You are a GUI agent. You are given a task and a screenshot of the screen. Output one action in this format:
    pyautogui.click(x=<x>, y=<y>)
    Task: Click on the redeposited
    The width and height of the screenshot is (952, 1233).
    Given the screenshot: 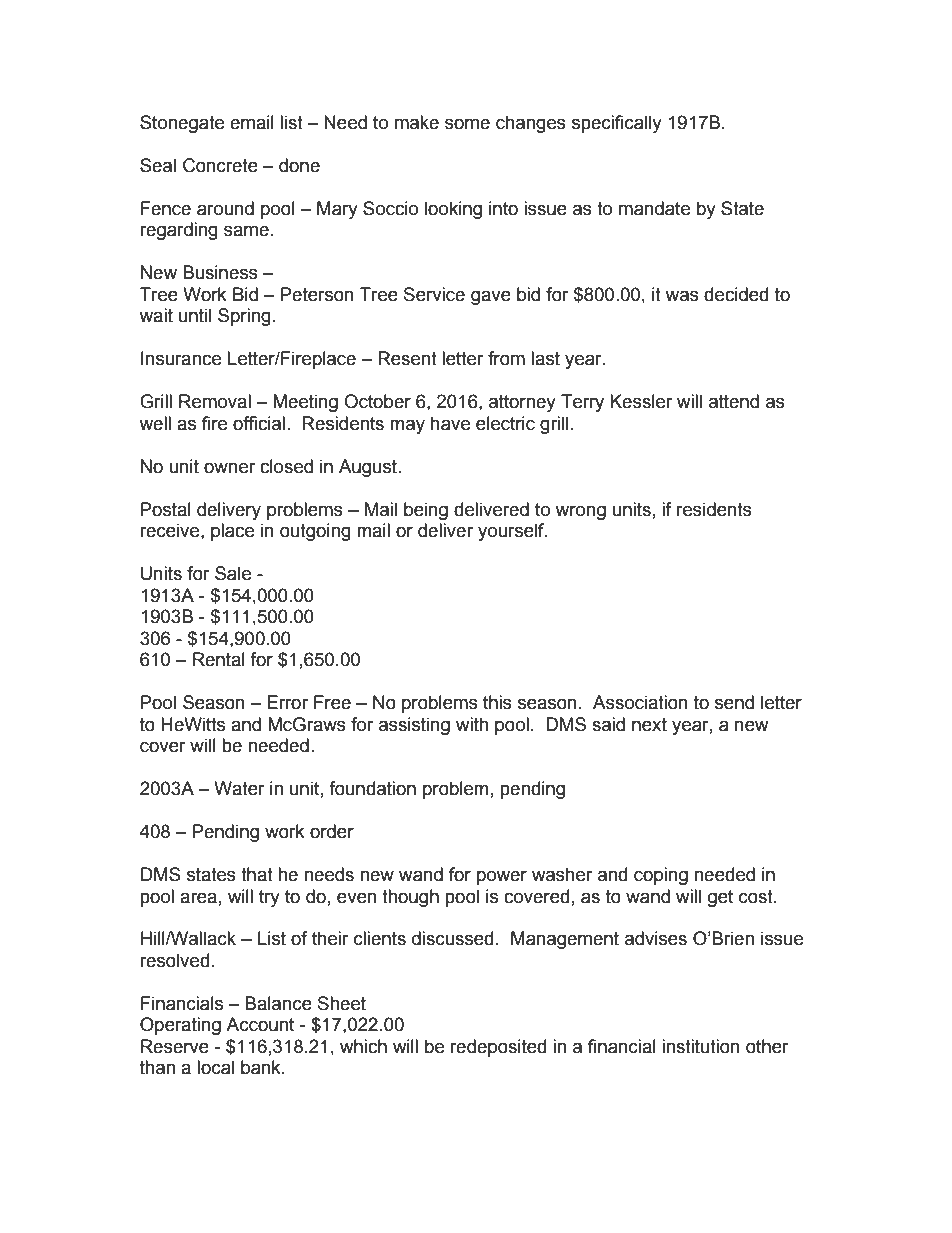 What is the action you would take?
    pyautogui.click(x=498, y=1048)
